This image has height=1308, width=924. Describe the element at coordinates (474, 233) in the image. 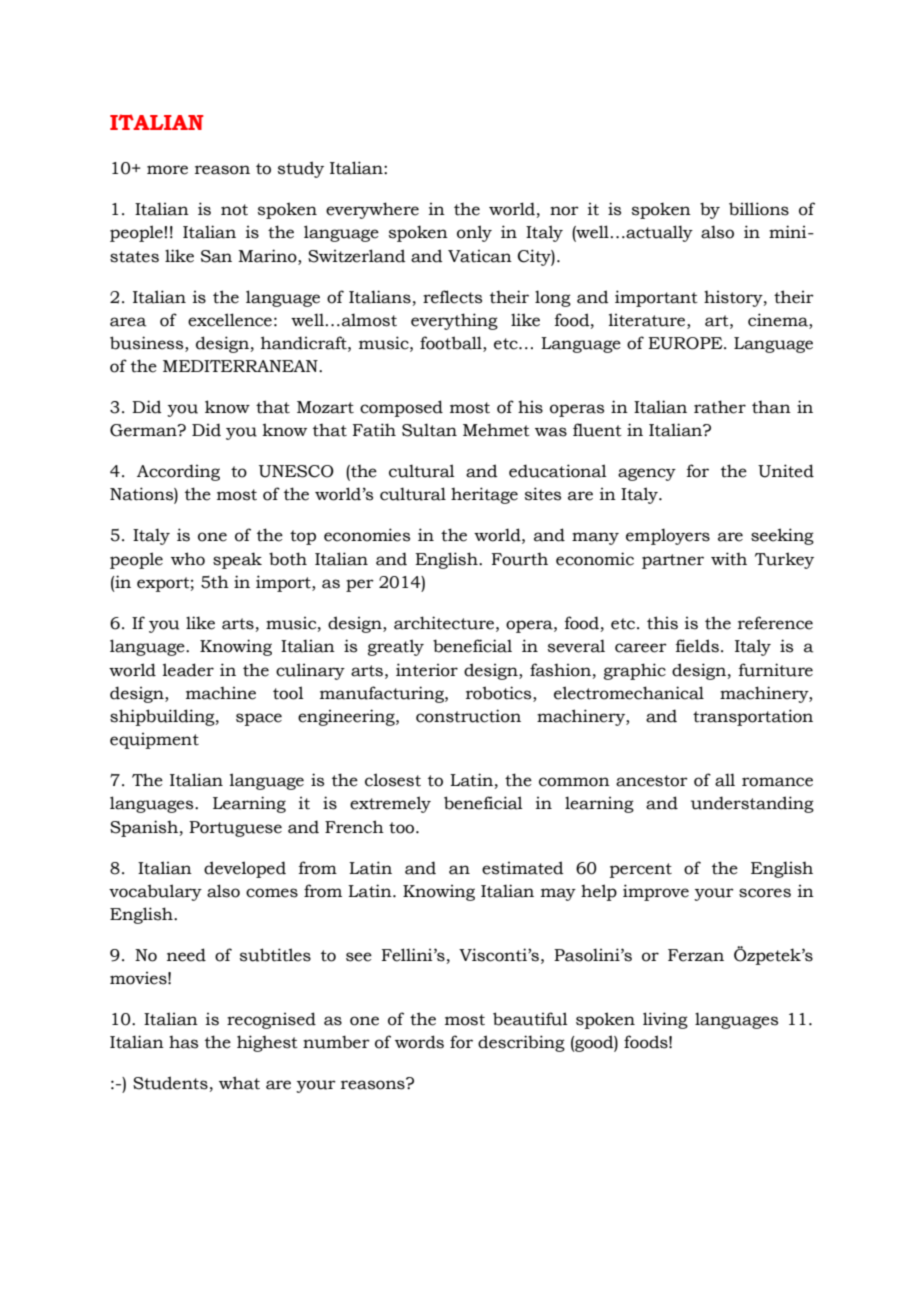

I see `only` at that location.
